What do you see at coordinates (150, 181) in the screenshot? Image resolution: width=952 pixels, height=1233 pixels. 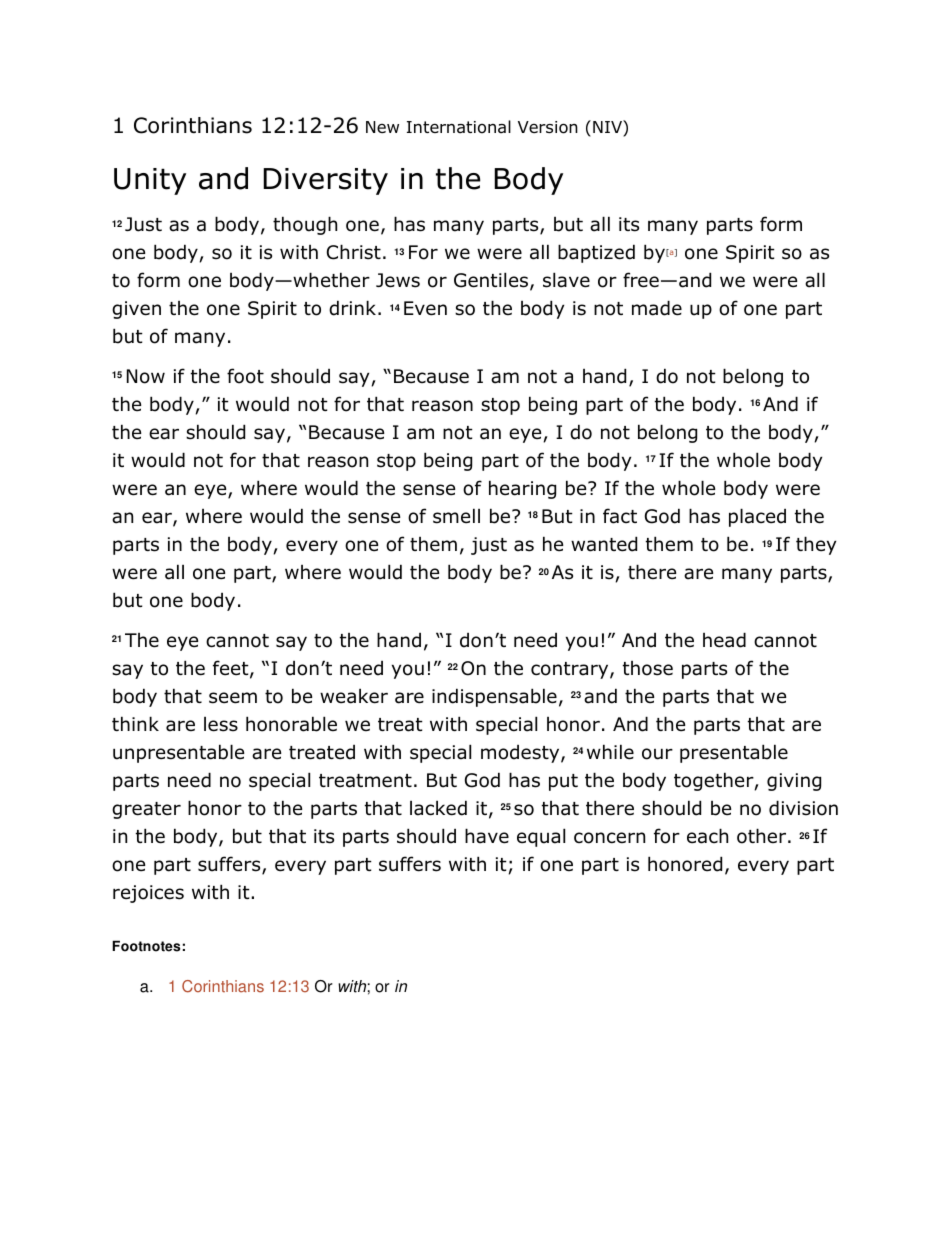 I see `Unity` at bounding box center [150, 181].
